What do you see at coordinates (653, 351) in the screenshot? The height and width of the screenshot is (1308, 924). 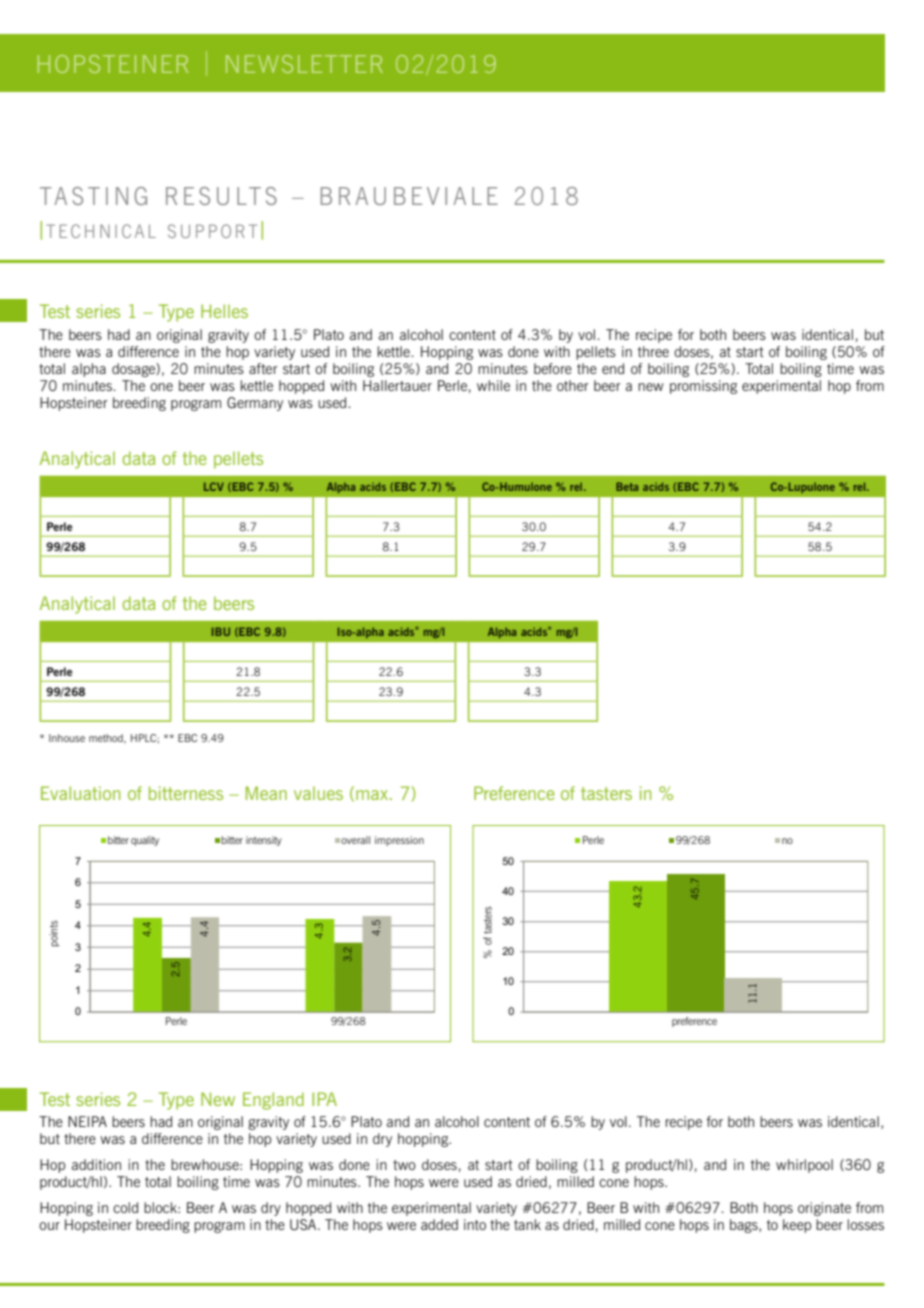 I see `three` at bounding box center [653, 351].
